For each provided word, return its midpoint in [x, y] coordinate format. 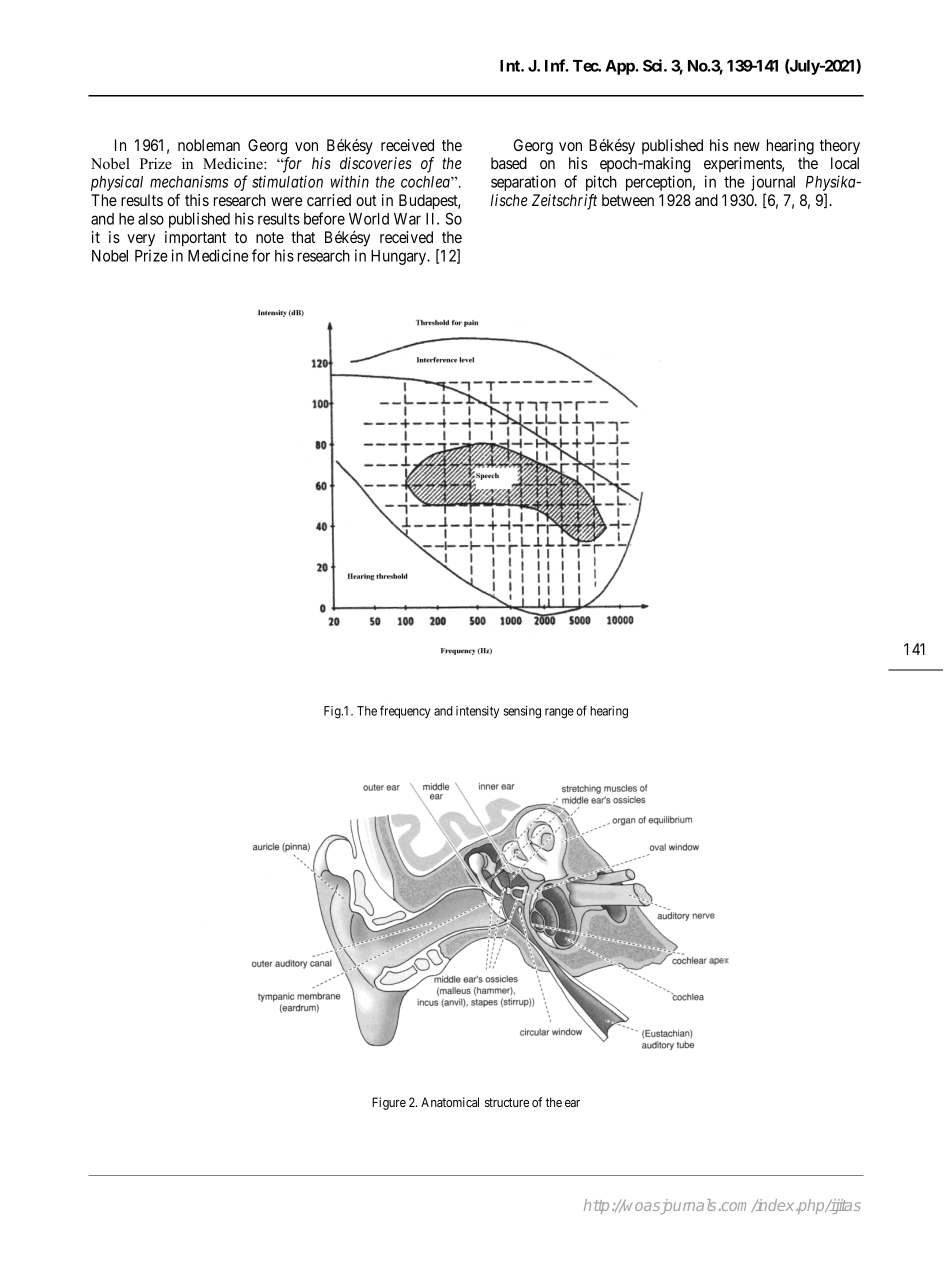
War [407, 219]
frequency [405, 711]
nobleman [209, 145]
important [195, 239]
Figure [389, 1103]
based [509, 163]
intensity [477, 712]
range [559, 713]
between [628, 200]
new [747, 146]
